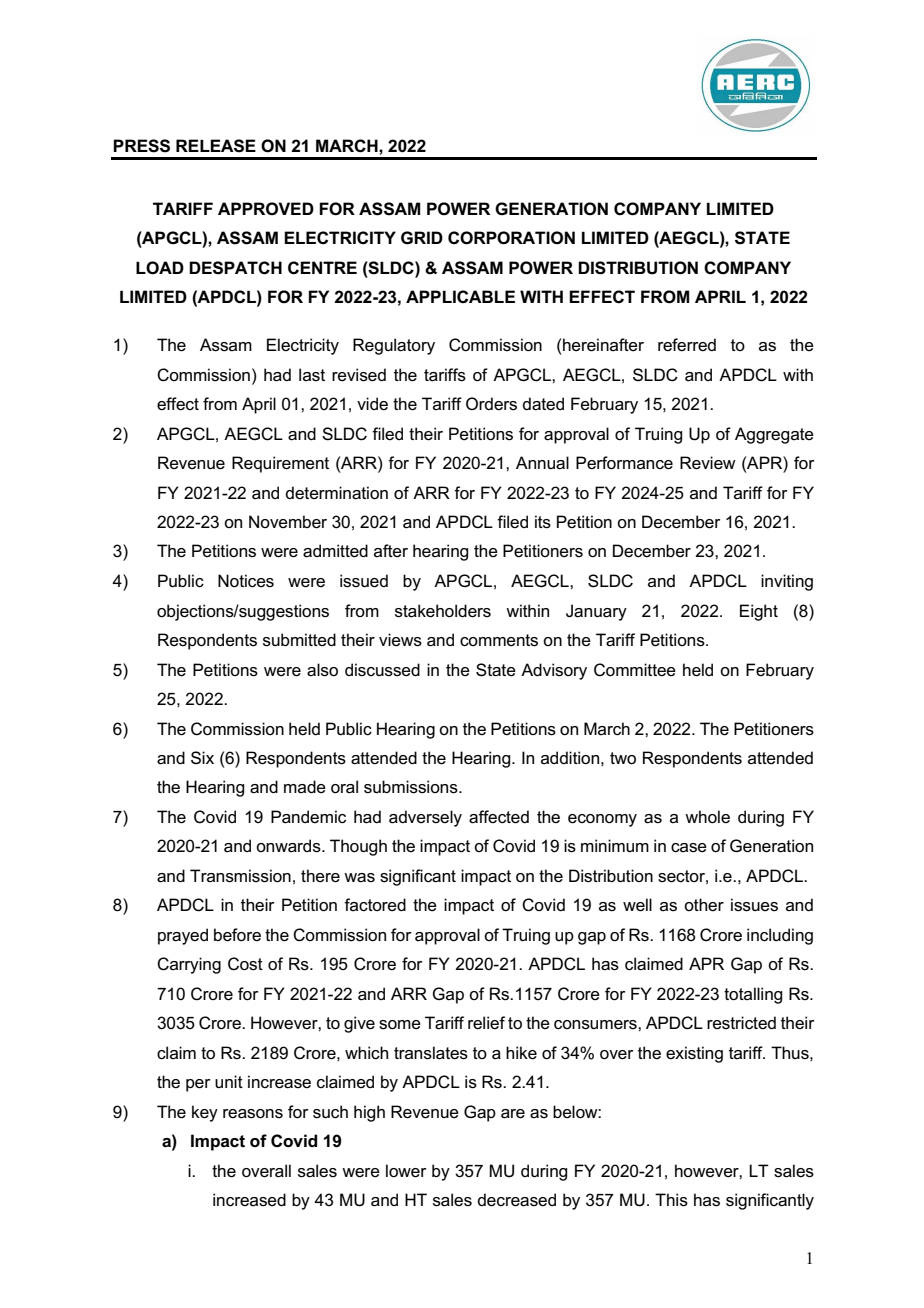 The width and height of the page is (924, 1308). I want to click on Review, so click(708, 463).
